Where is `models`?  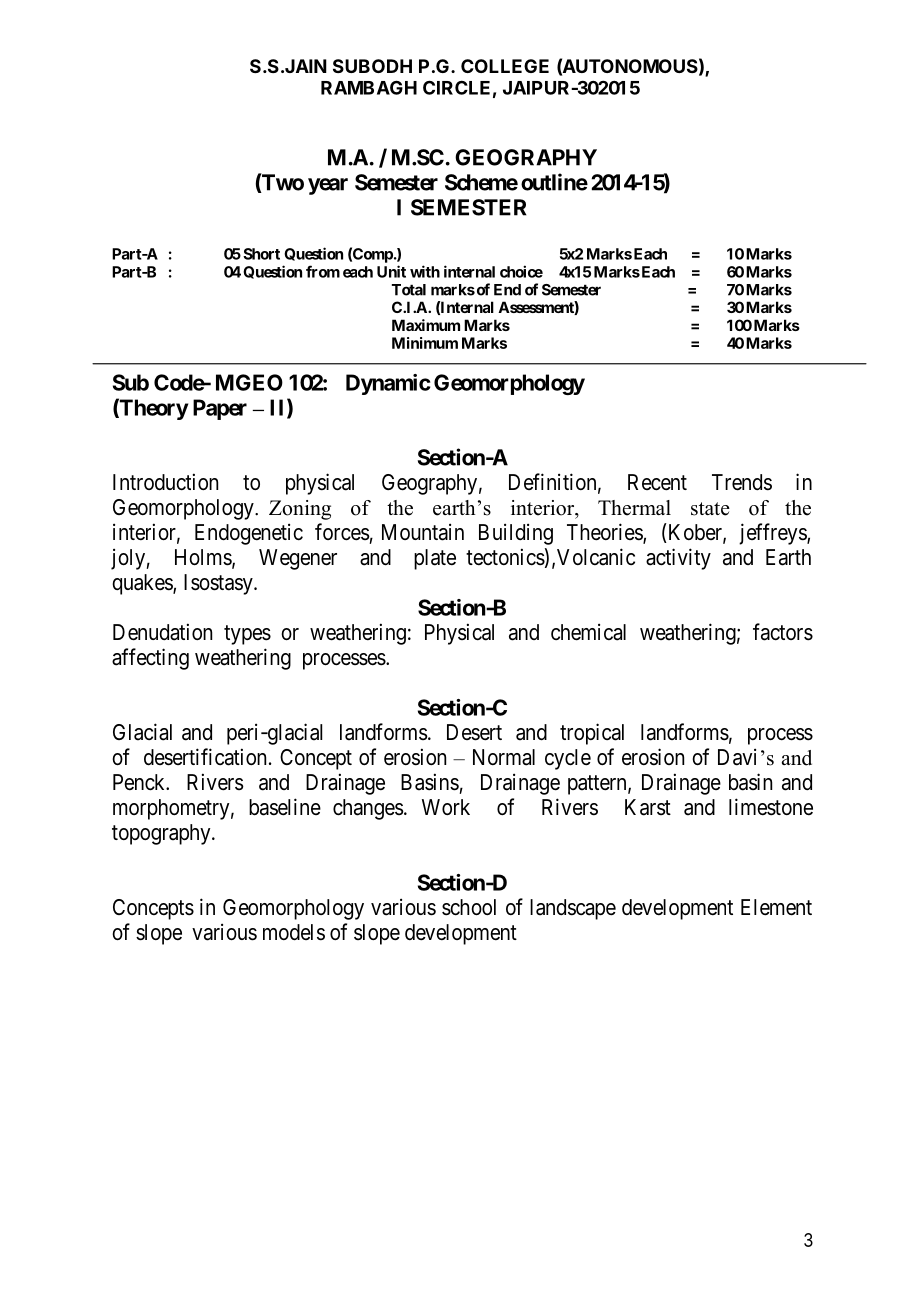
models is located at coordinates (294, 932).
